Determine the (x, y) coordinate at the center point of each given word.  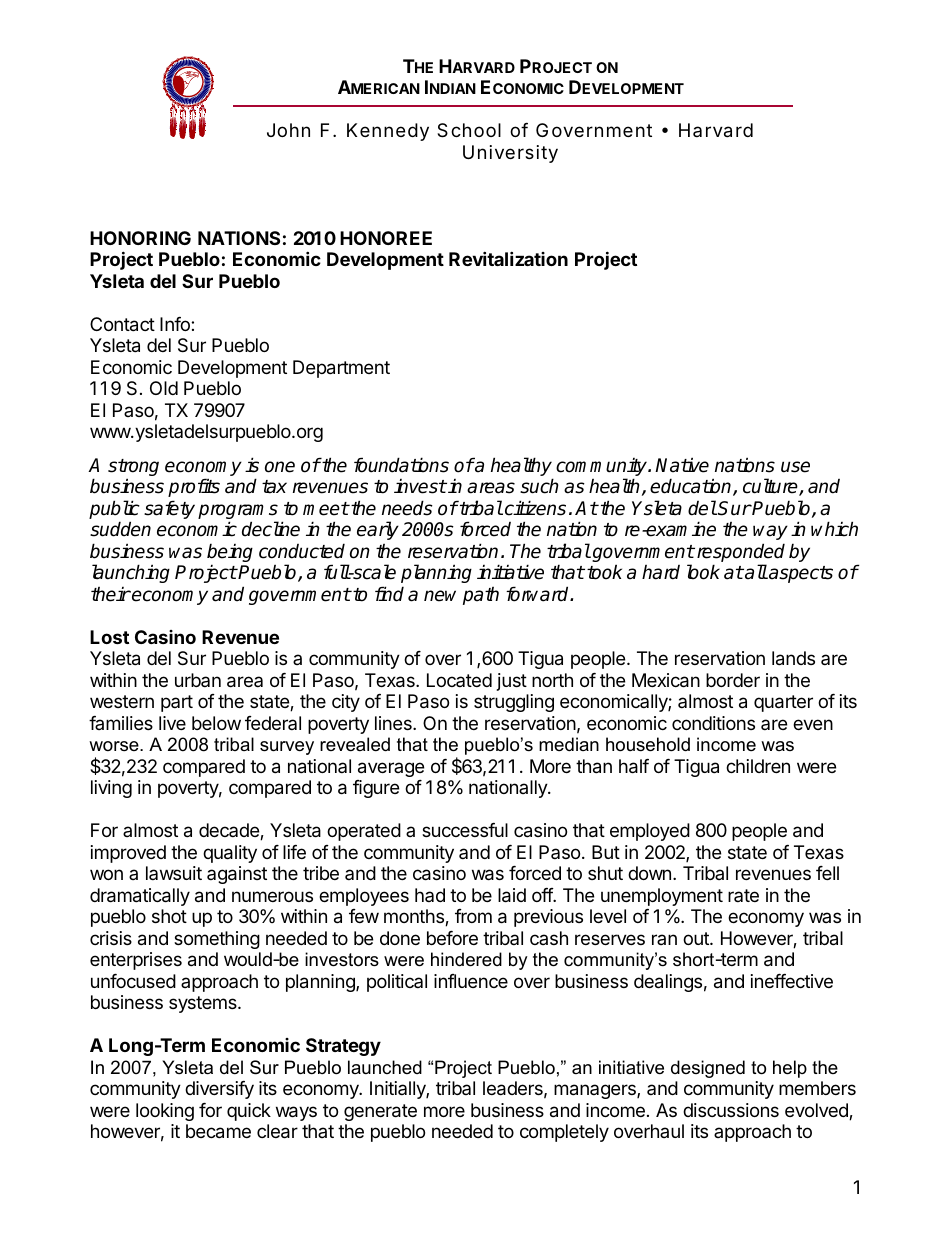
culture (771, 487)
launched (385, 1067)
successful (465, 830)
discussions (731, 1110)
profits (194, 487)
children (758, 766)
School (469, 130)
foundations (401, 465)
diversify (219, 1090)
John (288, 130)
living (111, 789)
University (510, 154)
